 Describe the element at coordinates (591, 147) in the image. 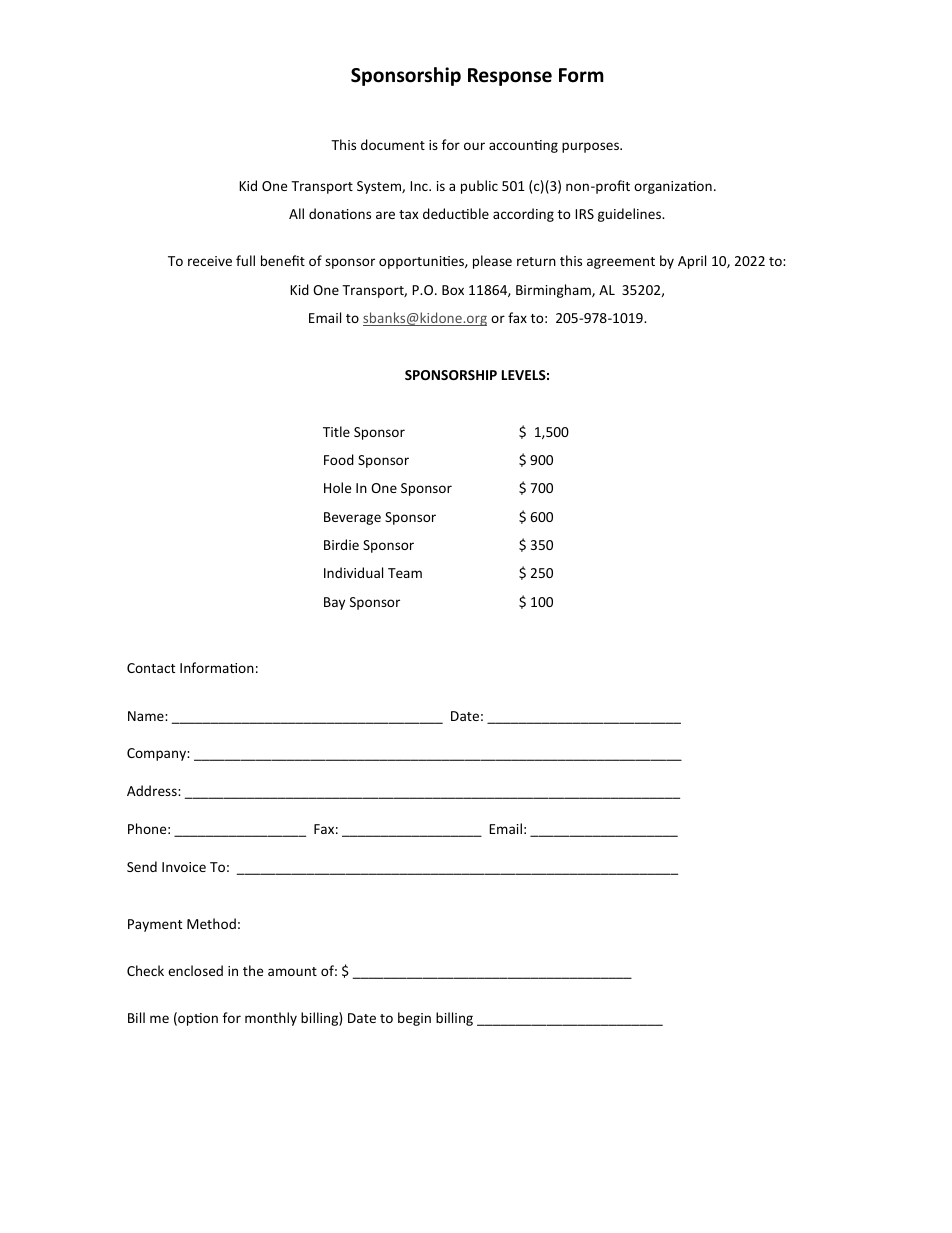

I see `purposes` at that location.
